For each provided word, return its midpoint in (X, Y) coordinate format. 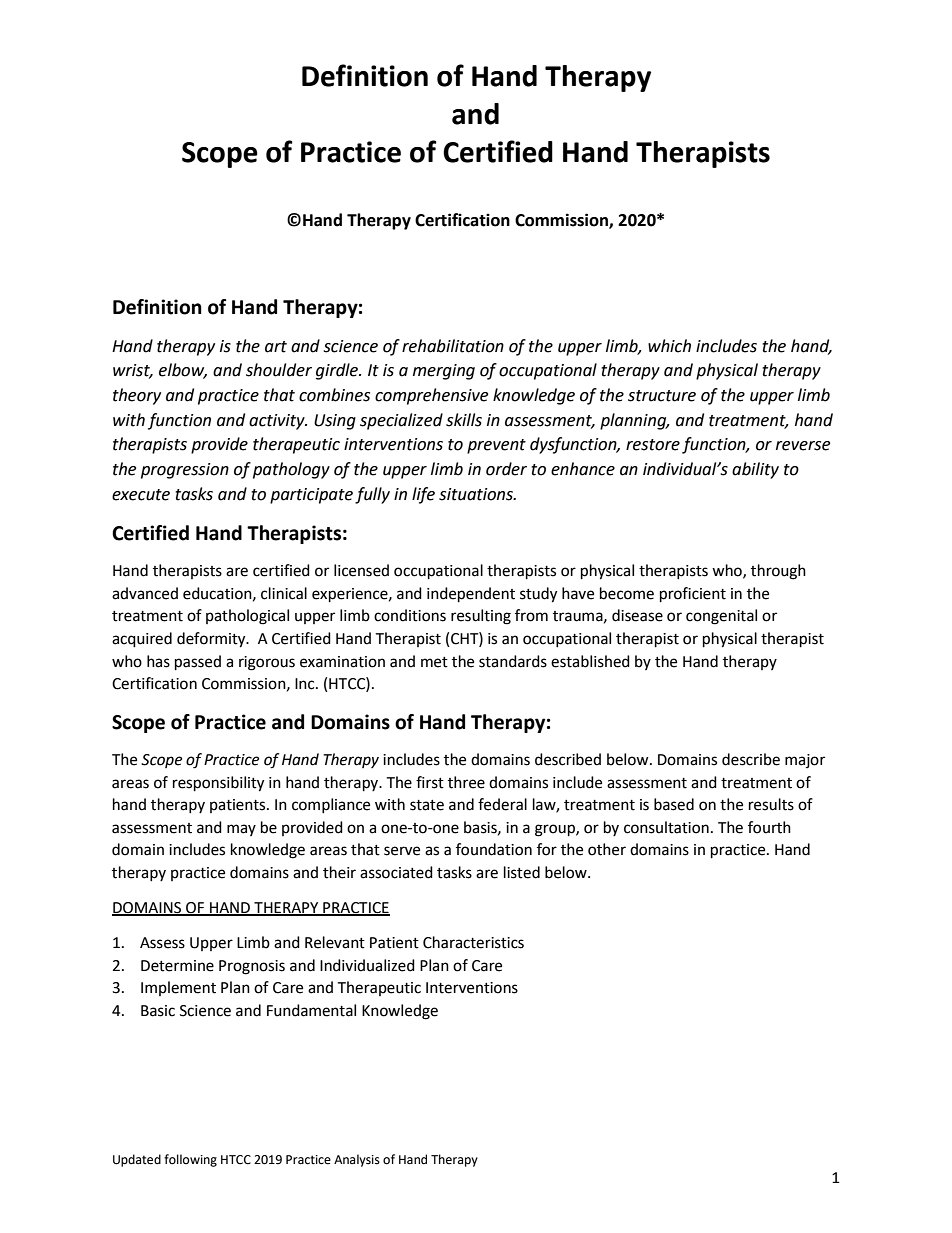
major (805, 761)
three (466, 782)
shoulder (279, 370)
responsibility (218, 784)
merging (444, 372)
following (190, 1160)
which (669, 346)
